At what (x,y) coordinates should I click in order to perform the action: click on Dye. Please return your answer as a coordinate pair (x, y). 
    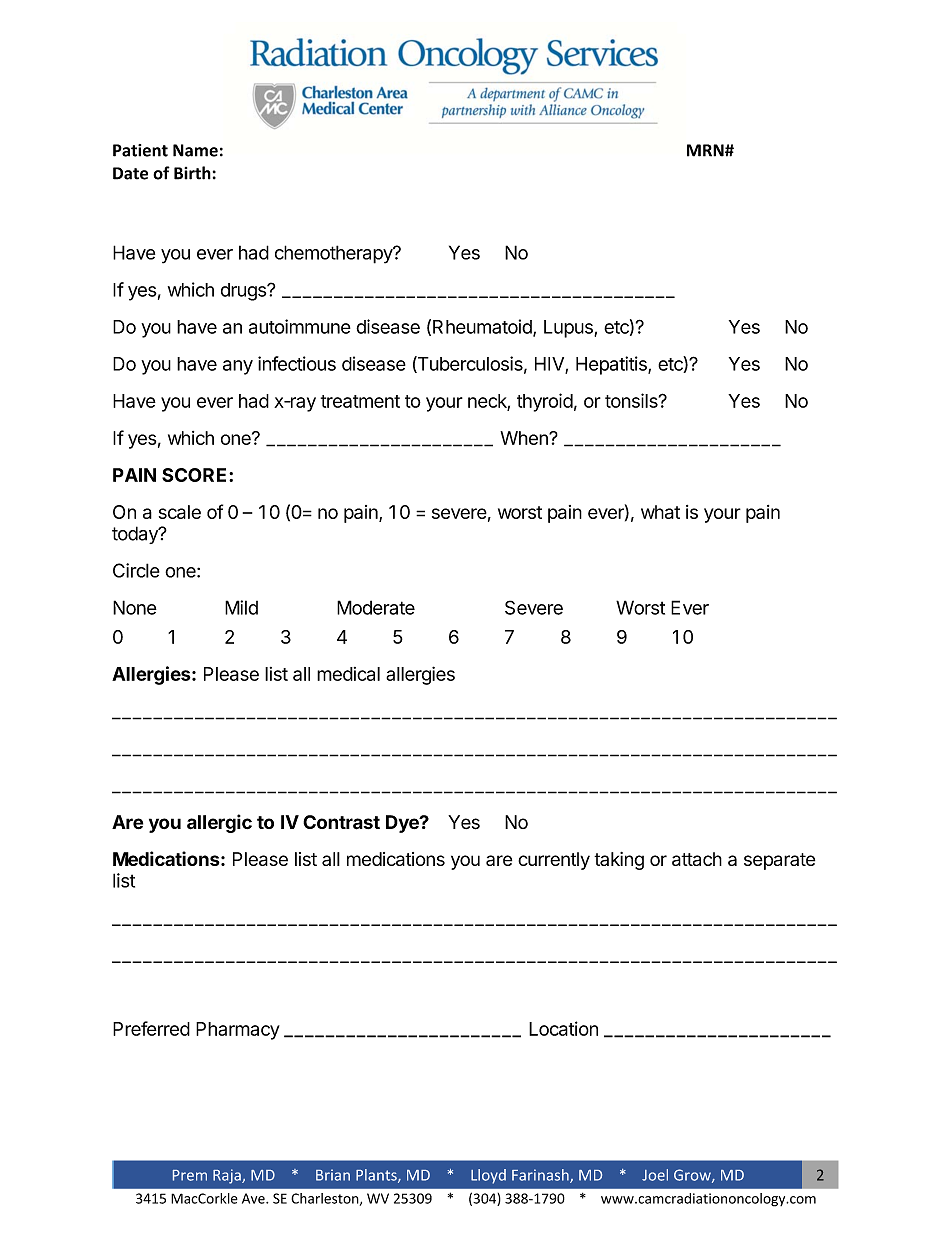
    Looking at the image, I should click on (403, 824).
